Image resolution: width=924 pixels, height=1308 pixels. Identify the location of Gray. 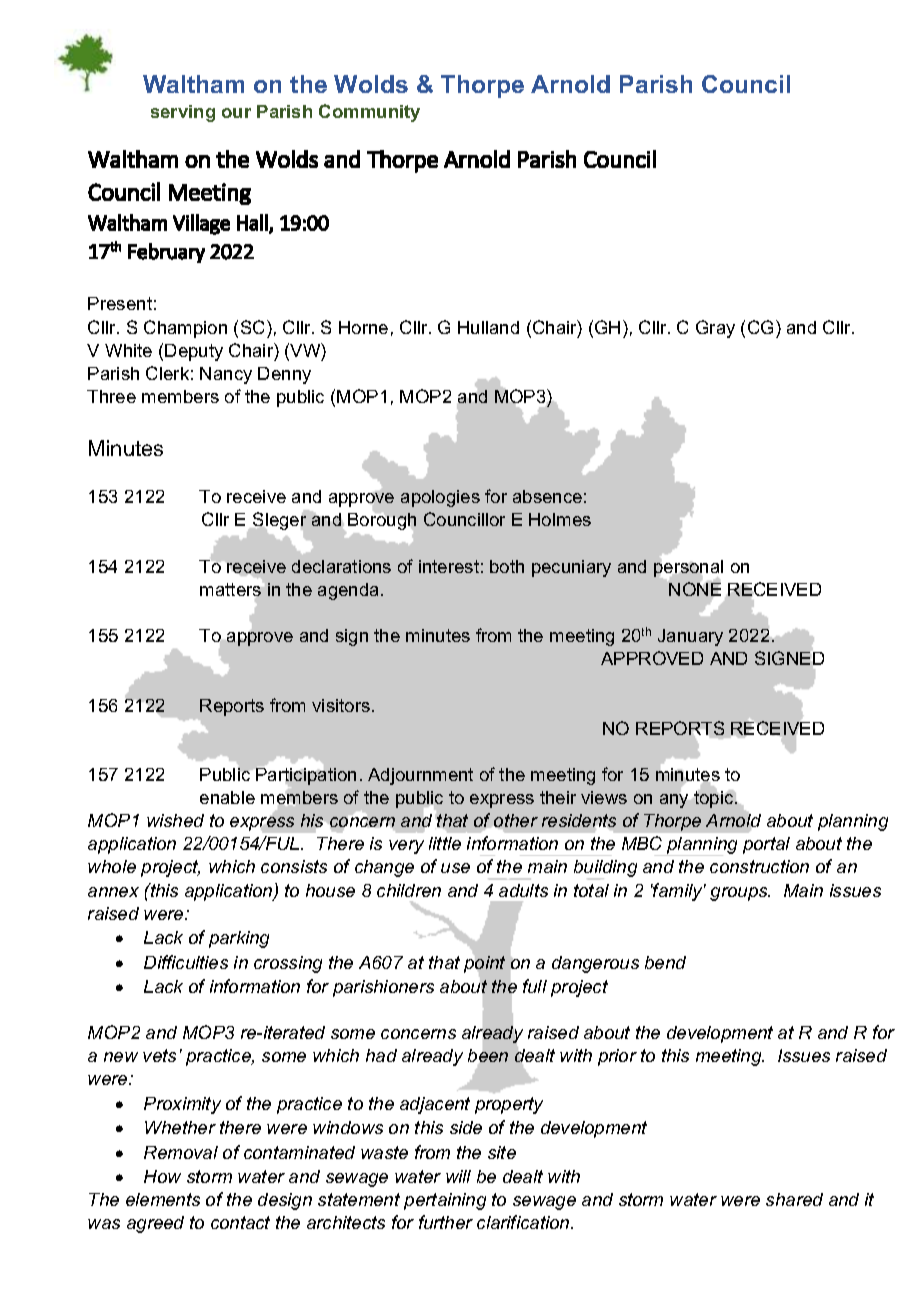
(715, 329).
